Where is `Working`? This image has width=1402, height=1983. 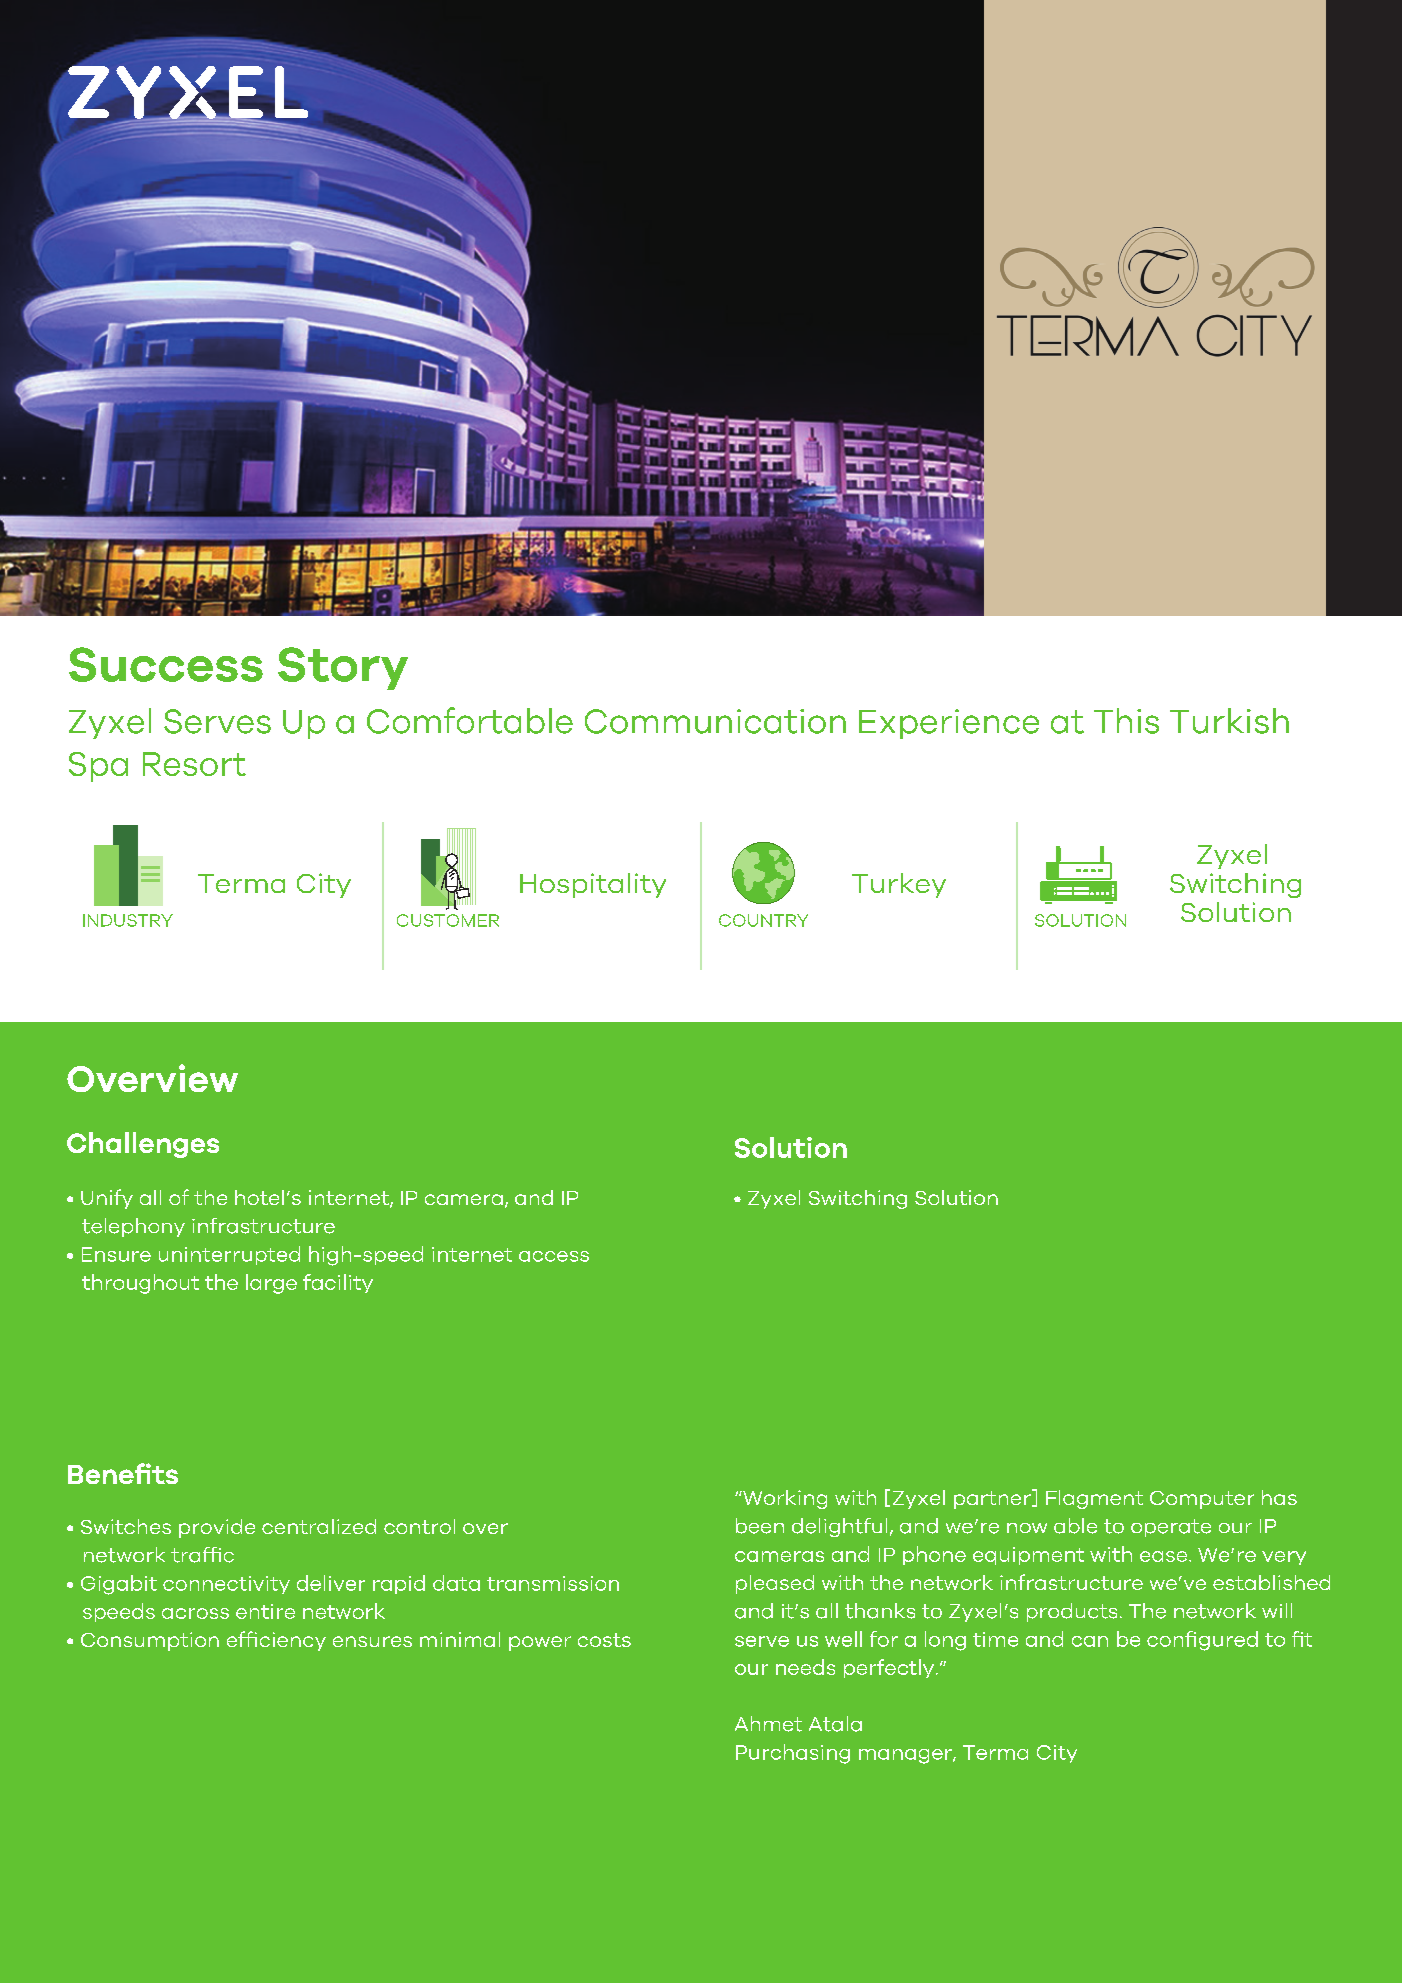 Working is located at coordinates (784, 1499).
